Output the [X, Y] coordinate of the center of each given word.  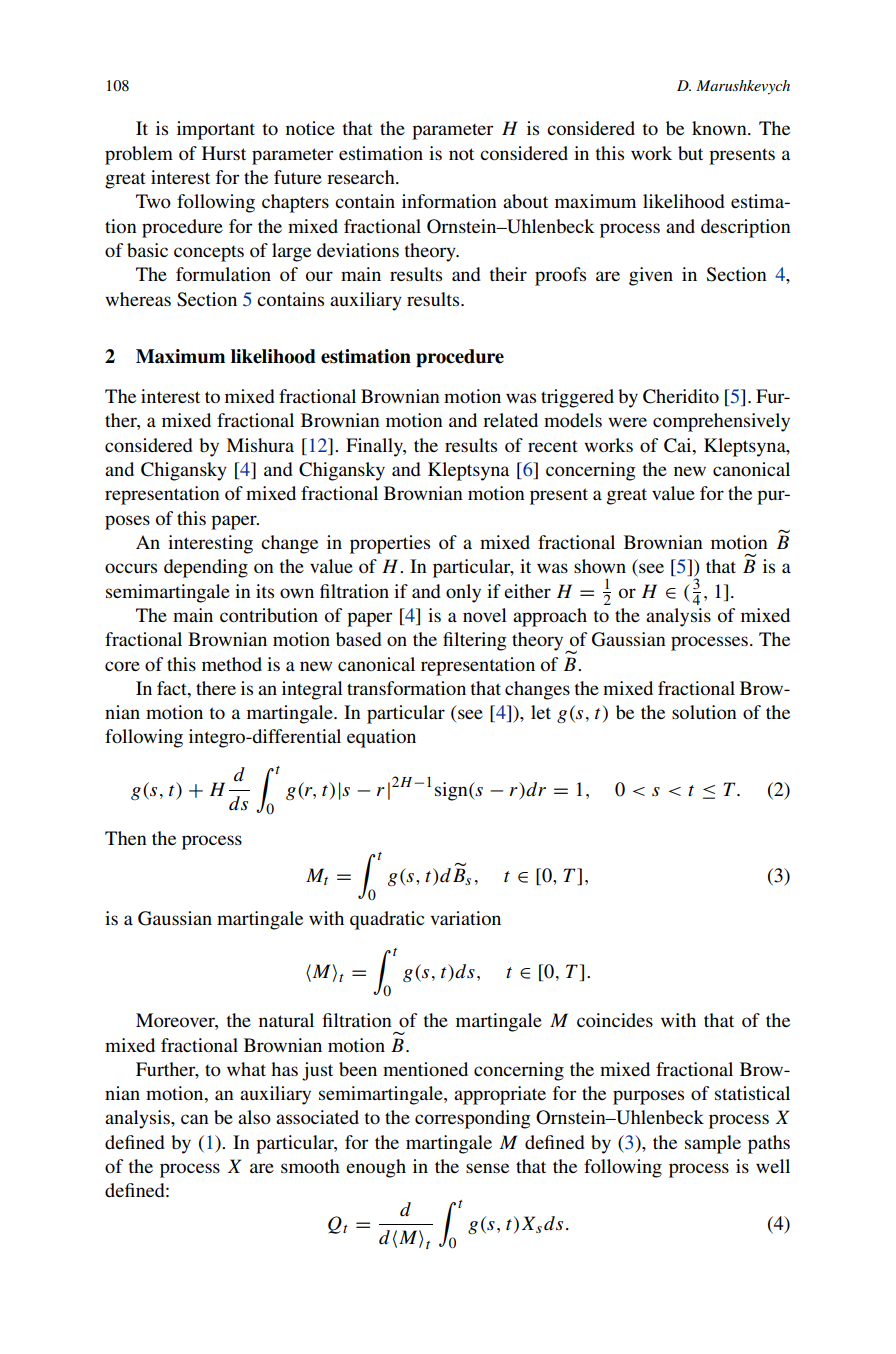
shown [600, 566]
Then [126, 838]
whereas [138, 299]
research [362, 177]
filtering [474, 641]
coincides [615, 1020]
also [254, 1117]
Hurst [224, 153]
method [232, 664]
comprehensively [721, 422]
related [510, 420]
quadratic [387, 920]
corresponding [472, 1119]
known [720, 128]
